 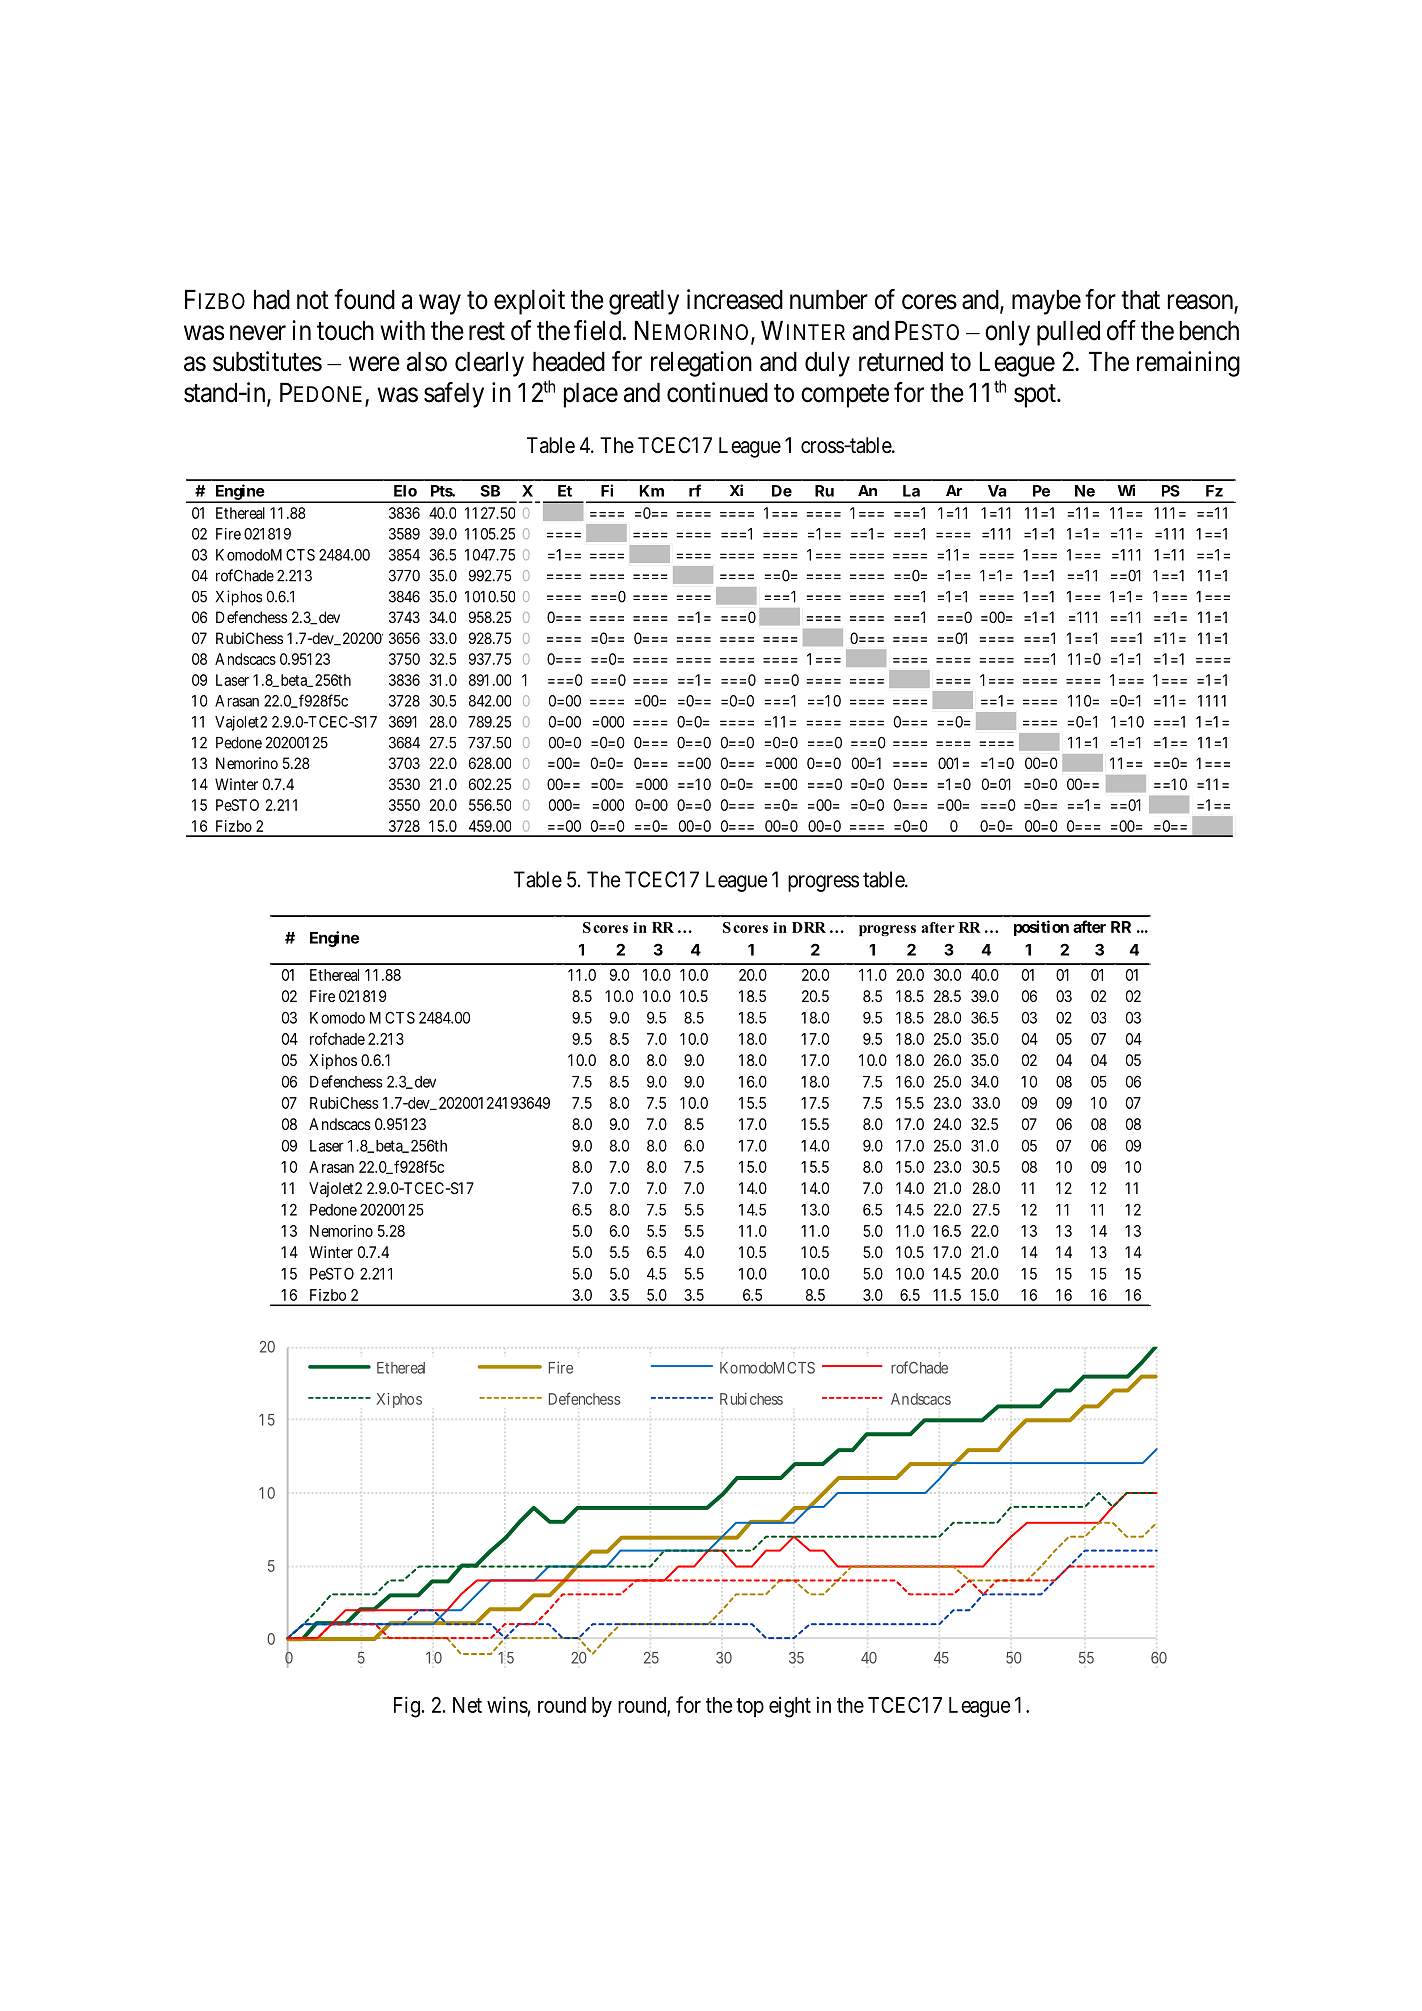 What do you see at coordinates (701, 364) in the screenshot?
I see `relegation` at bounding box center [701, 364].
